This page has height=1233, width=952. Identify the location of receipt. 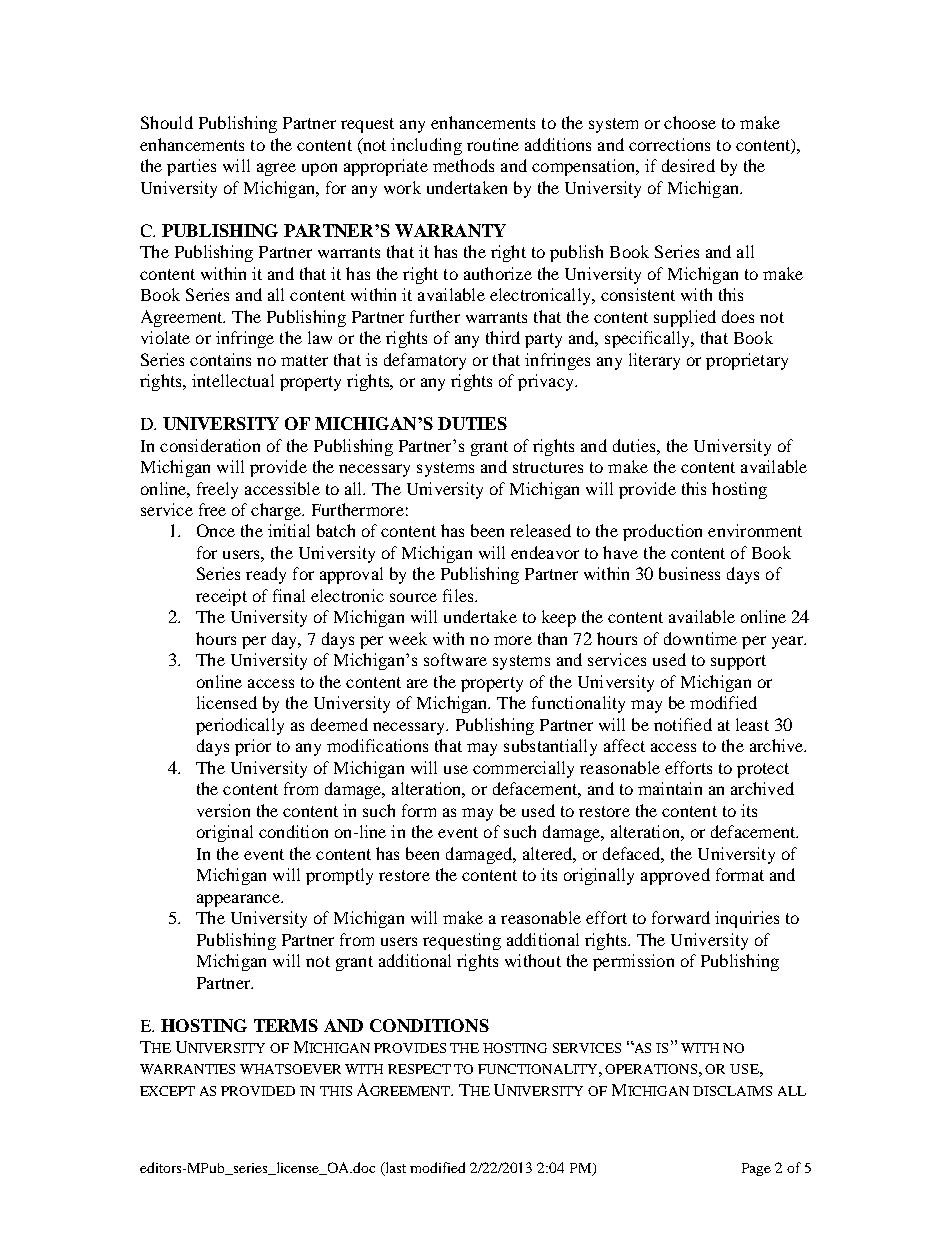
(221, 597).
